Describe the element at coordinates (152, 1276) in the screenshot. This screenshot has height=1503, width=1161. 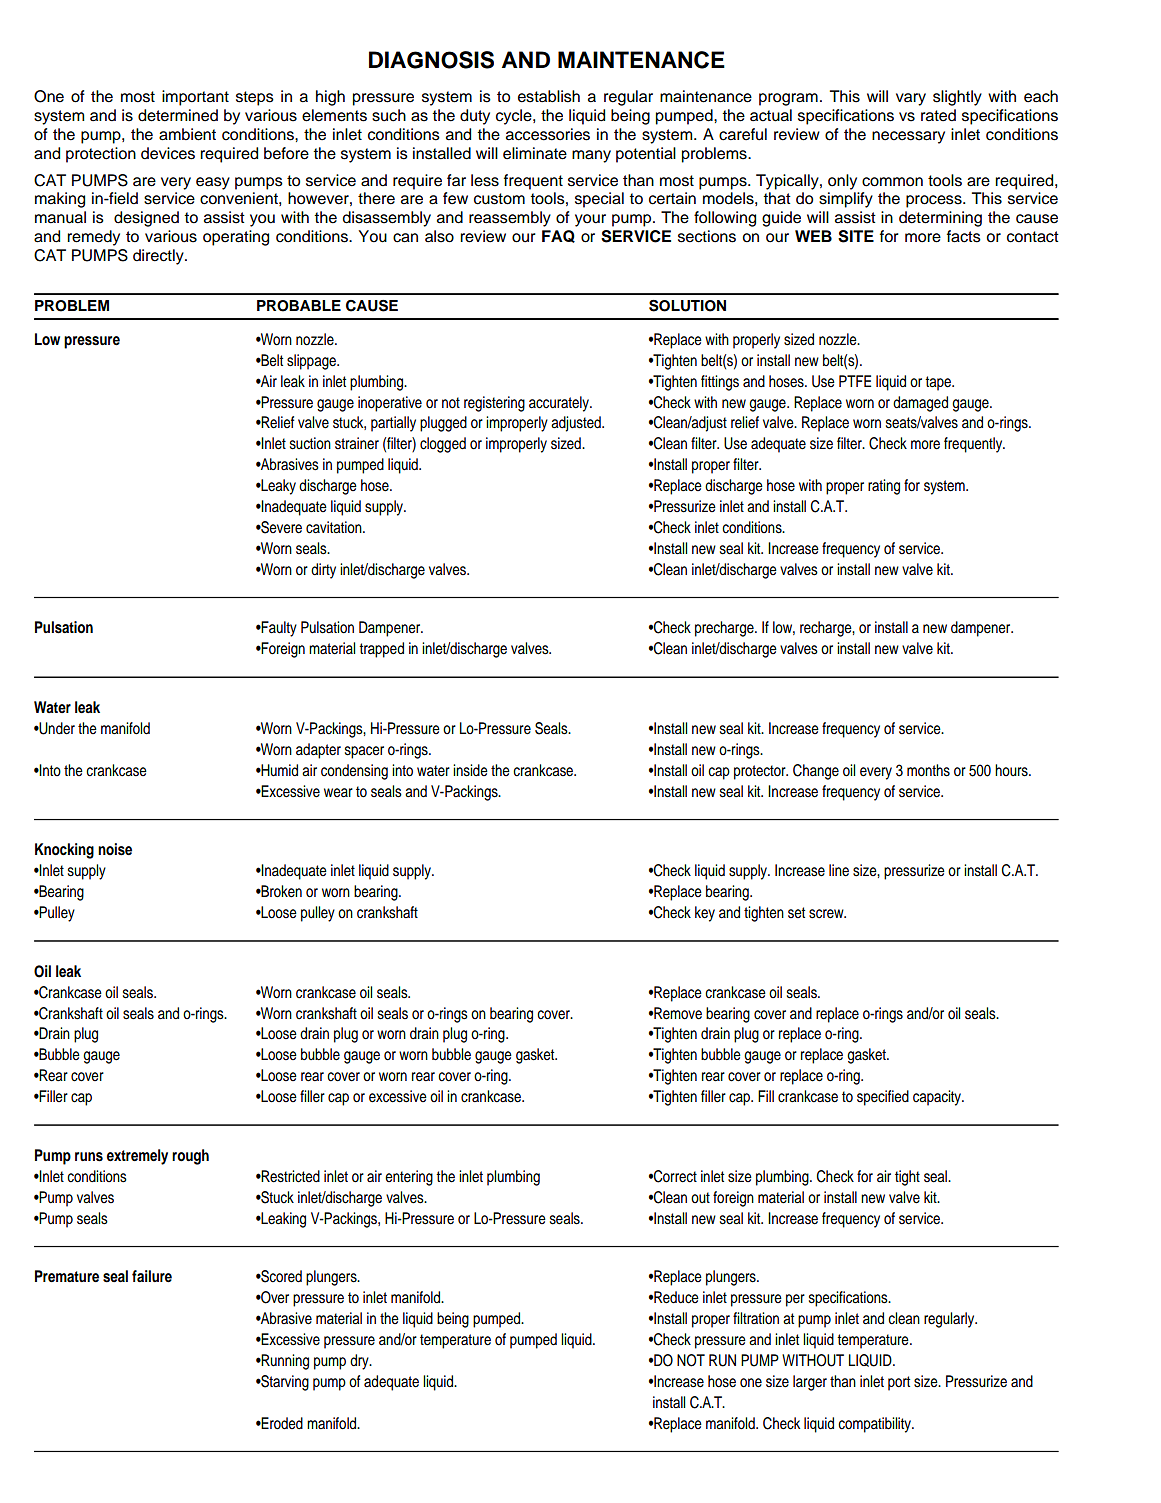
I see `failure` at that location.
